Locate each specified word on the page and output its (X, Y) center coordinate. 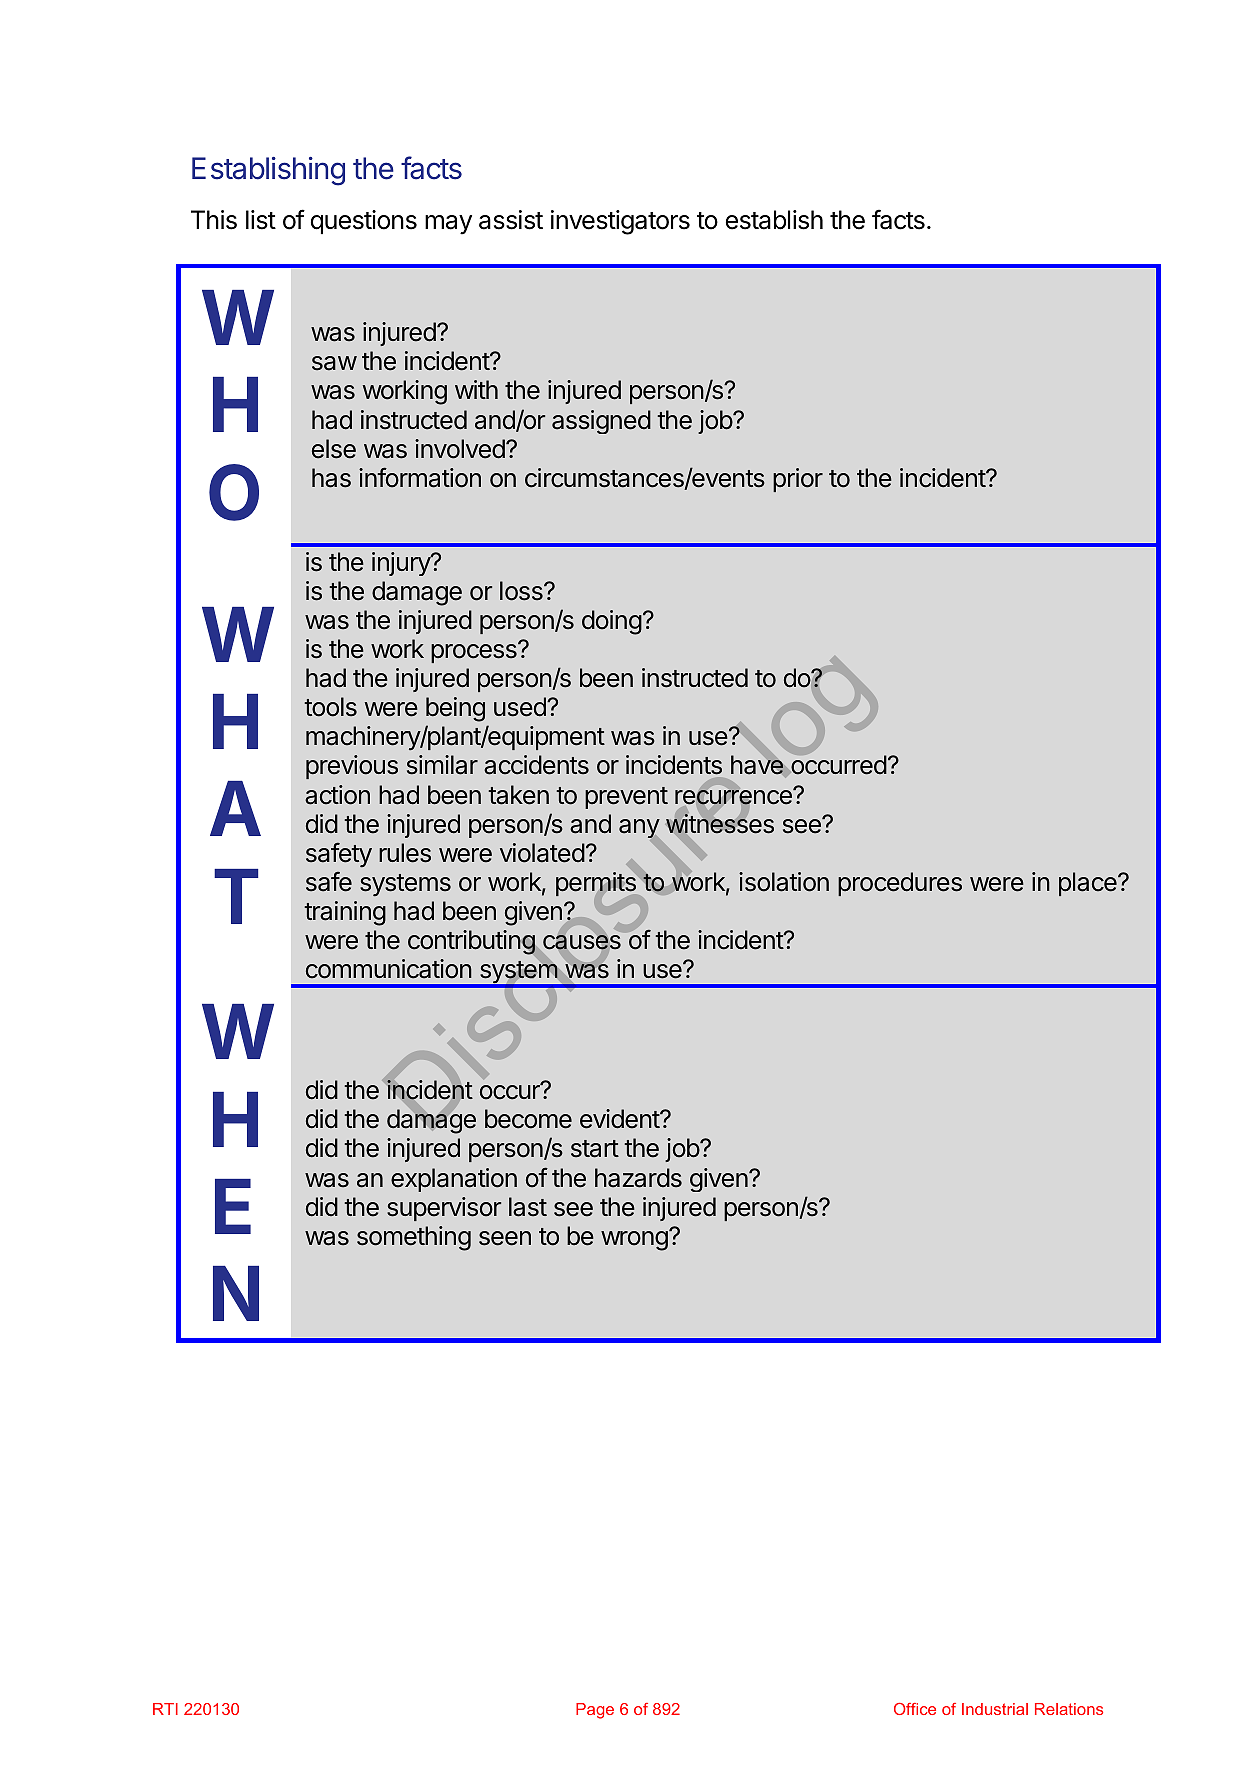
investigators (620, 222)
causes (582, 942)
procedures (900, 884)
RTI (165, 1709)
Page (595, 1711)
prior (798, 480)
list (261, 220)
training (345, 913)
